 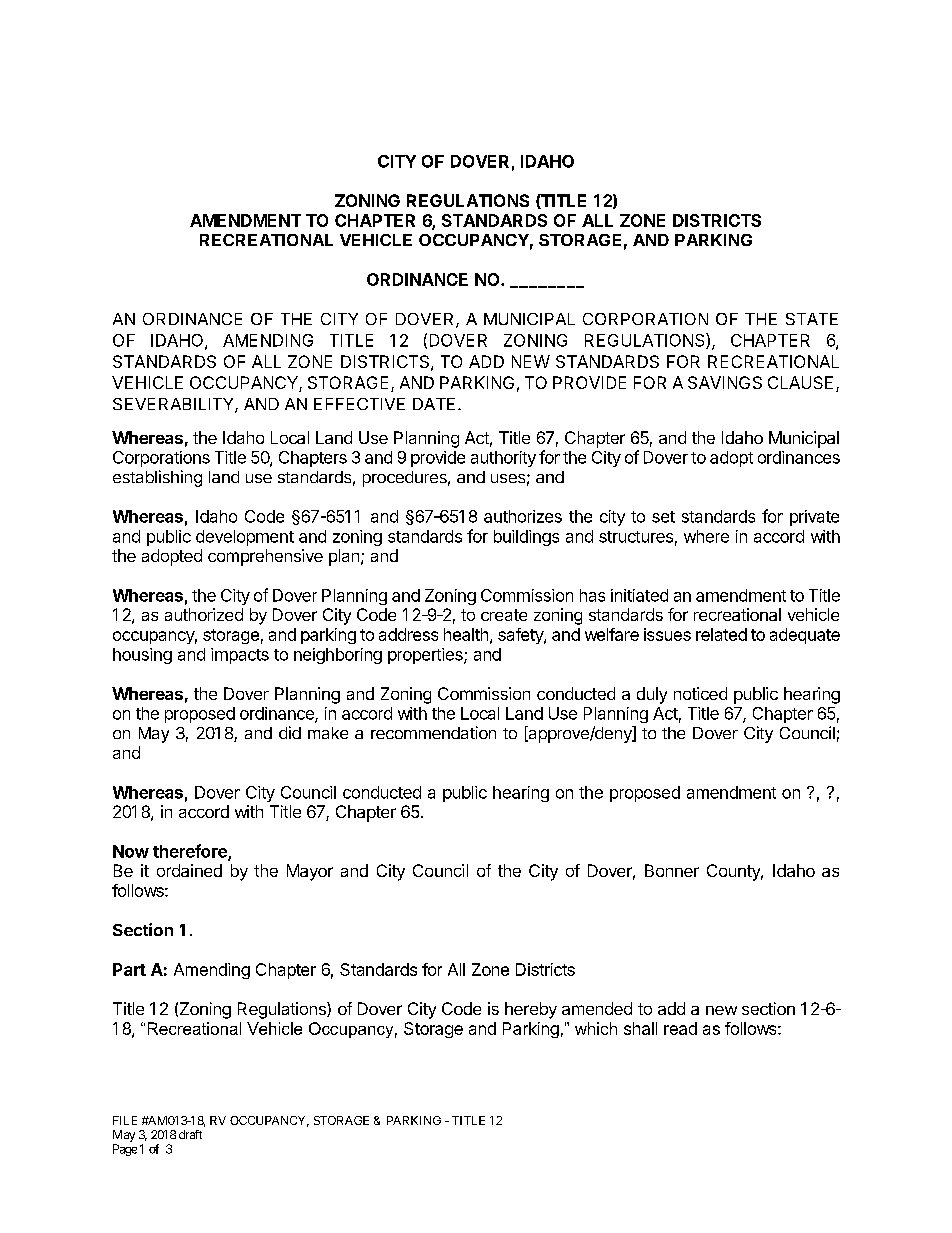 I want to click on SAVINGS, so click(x=725, y=382).
